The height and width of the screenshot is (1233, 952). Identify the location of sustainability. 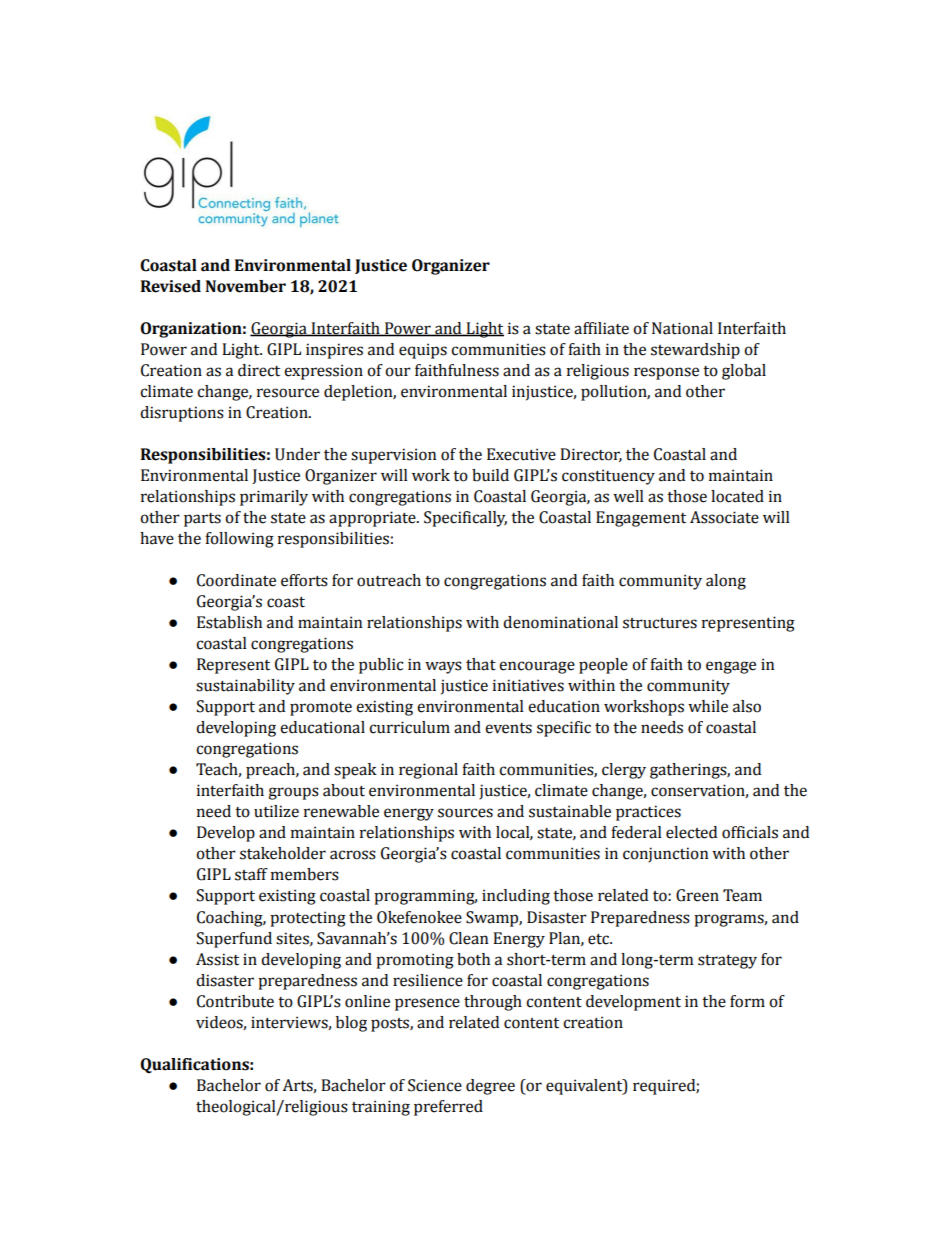
(245, 687).
